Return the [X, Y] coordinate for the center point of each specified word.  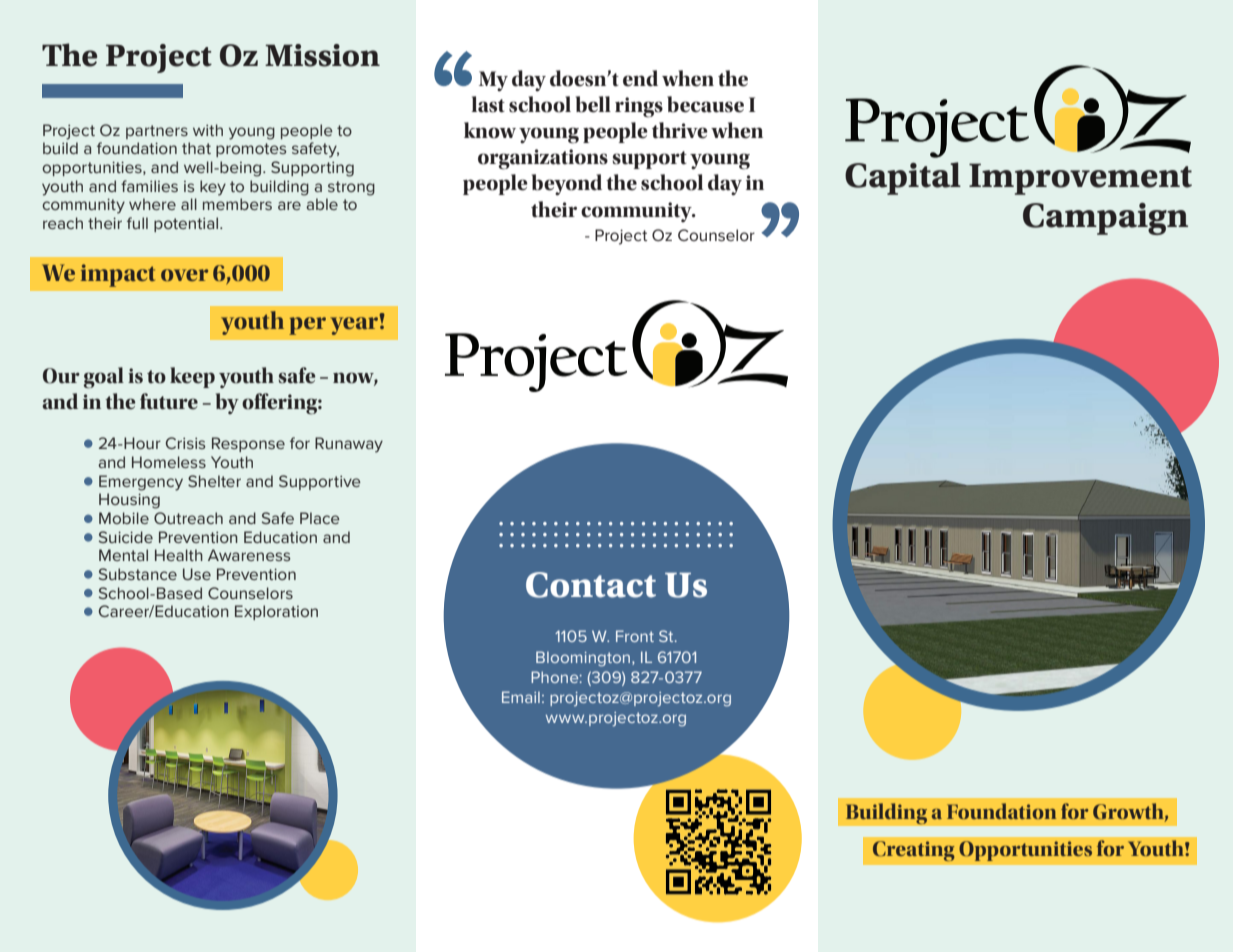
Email [521, 697]
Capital [903, 178]
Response [248, 444]
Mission [322, 55]
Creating [913, 851]
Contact [591, 585]
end [640, 78]
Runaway [349, 445]
